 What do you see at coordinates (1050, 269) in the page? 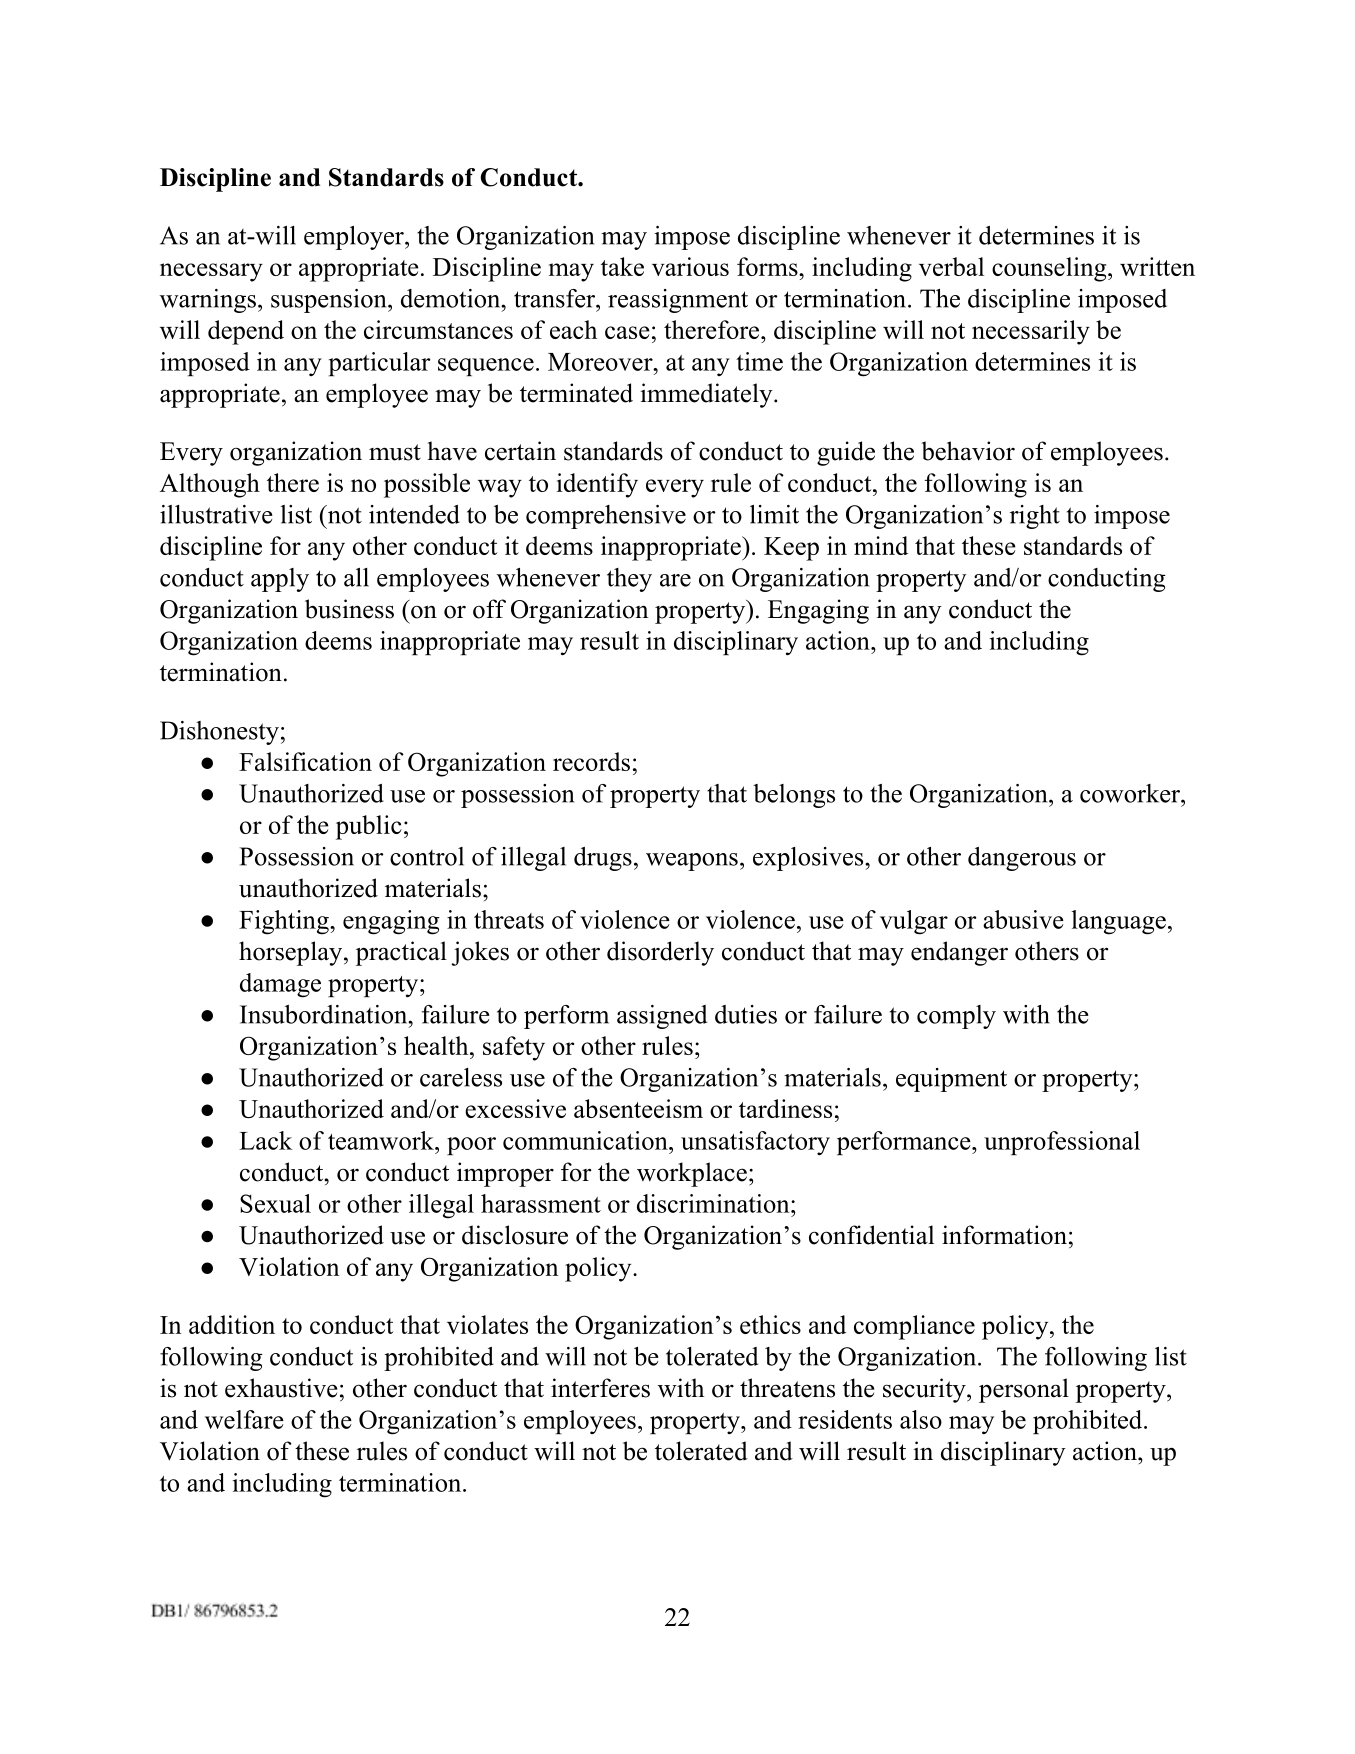
I see `counseling` at bounding box center [1050, 269].
